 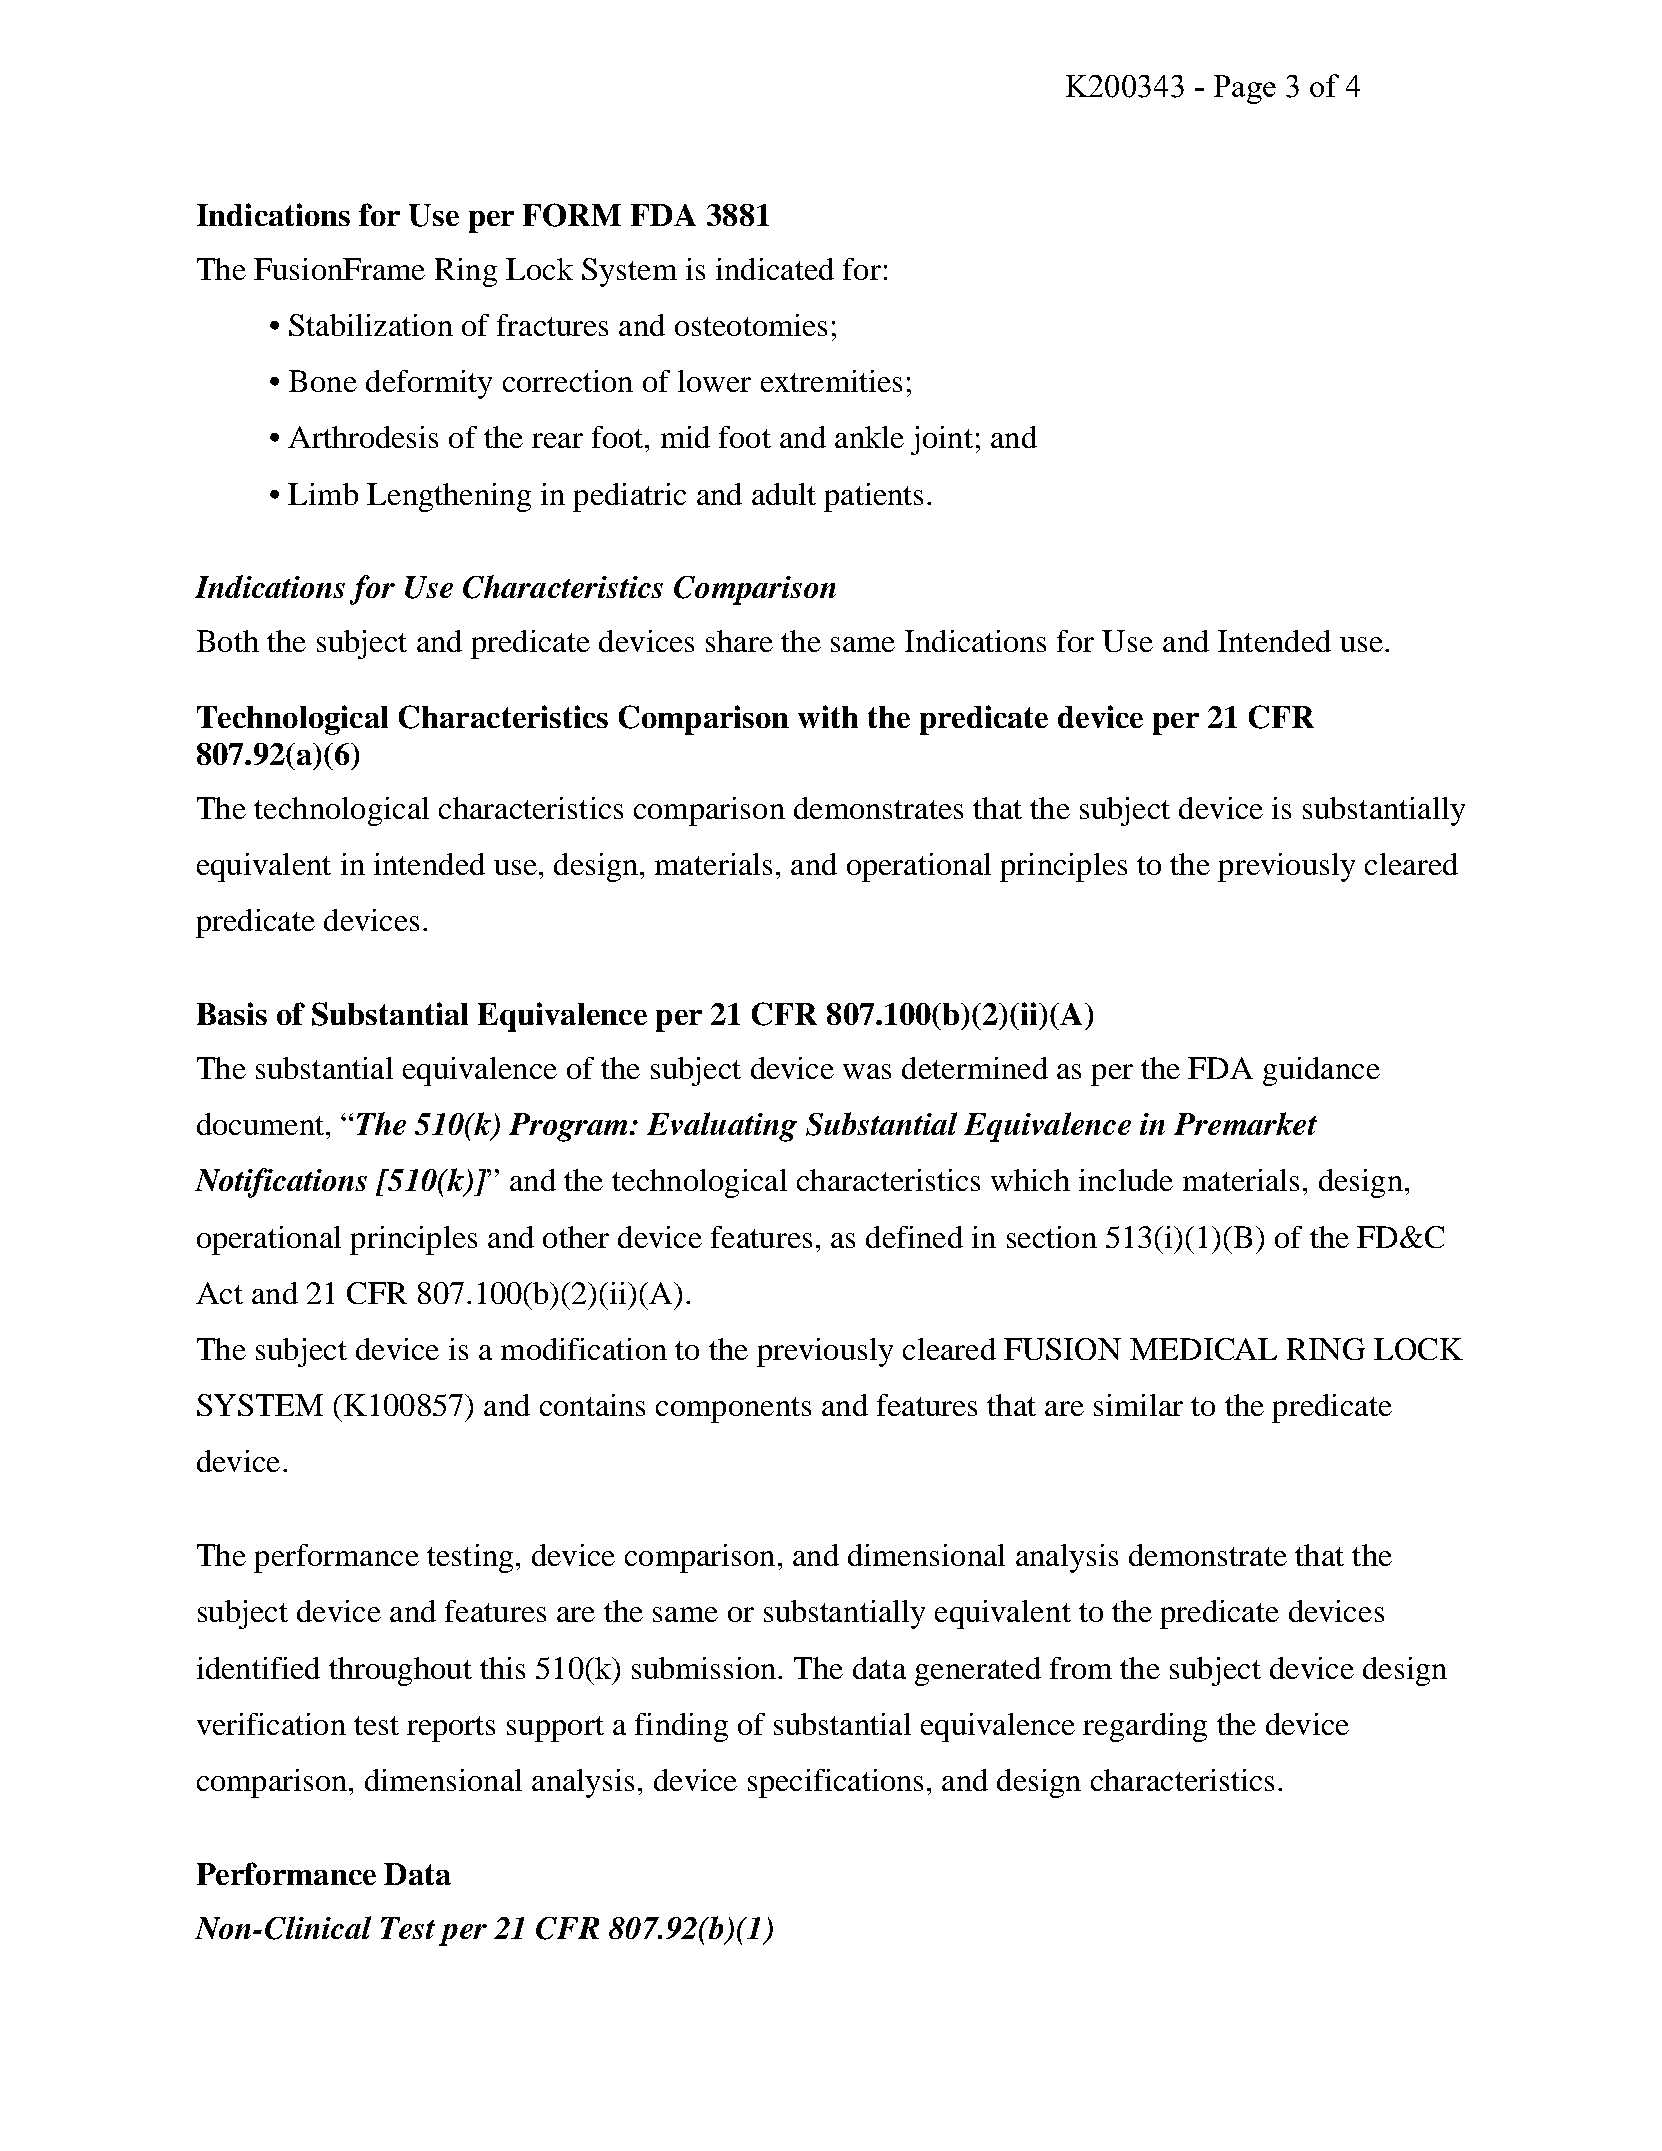 I want to click on guidance, so click(x=1321, y=1071).
